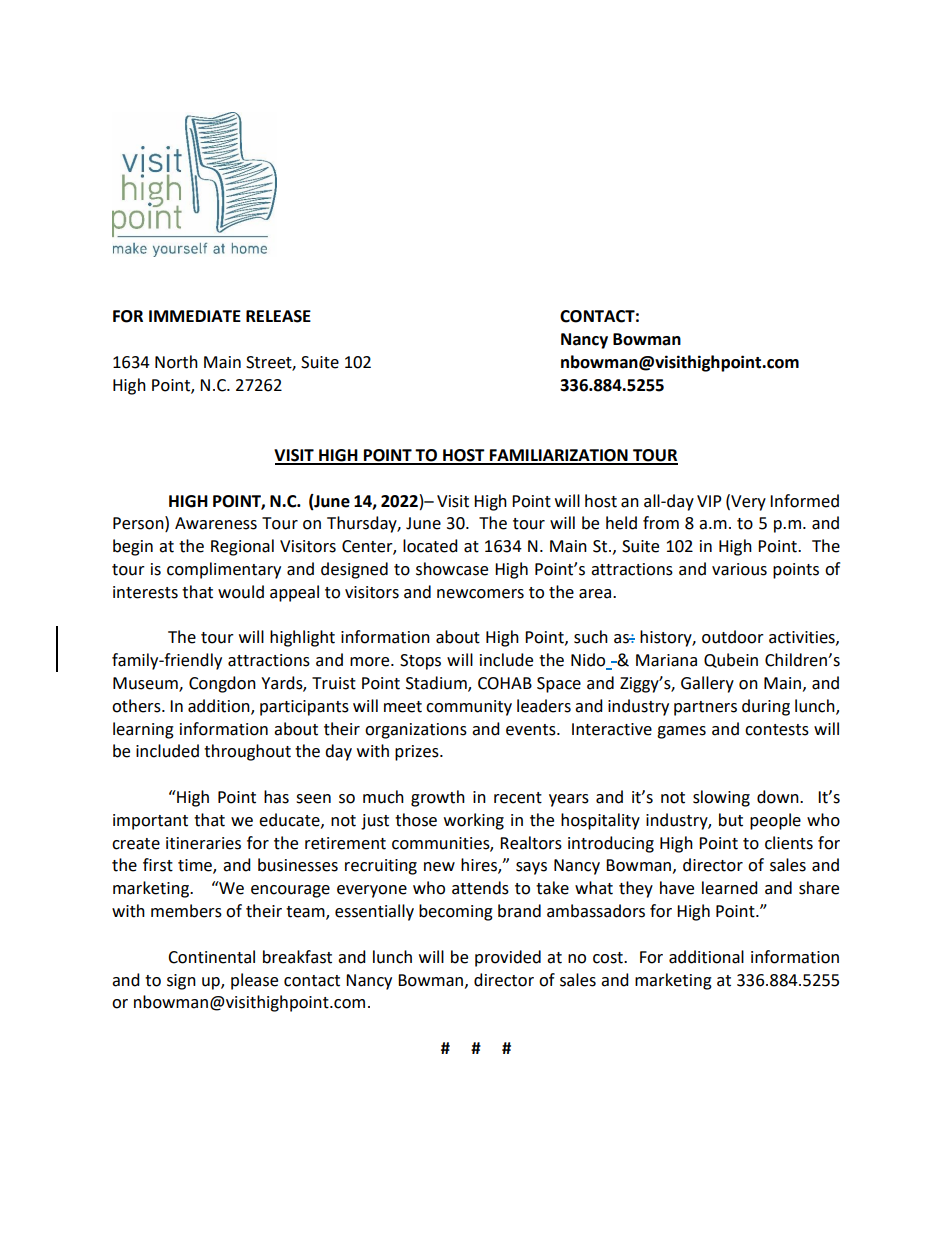  What do you see at coordinates (222, 684) in the page?
I see `Congdon` at bounding box center [222, 684].
